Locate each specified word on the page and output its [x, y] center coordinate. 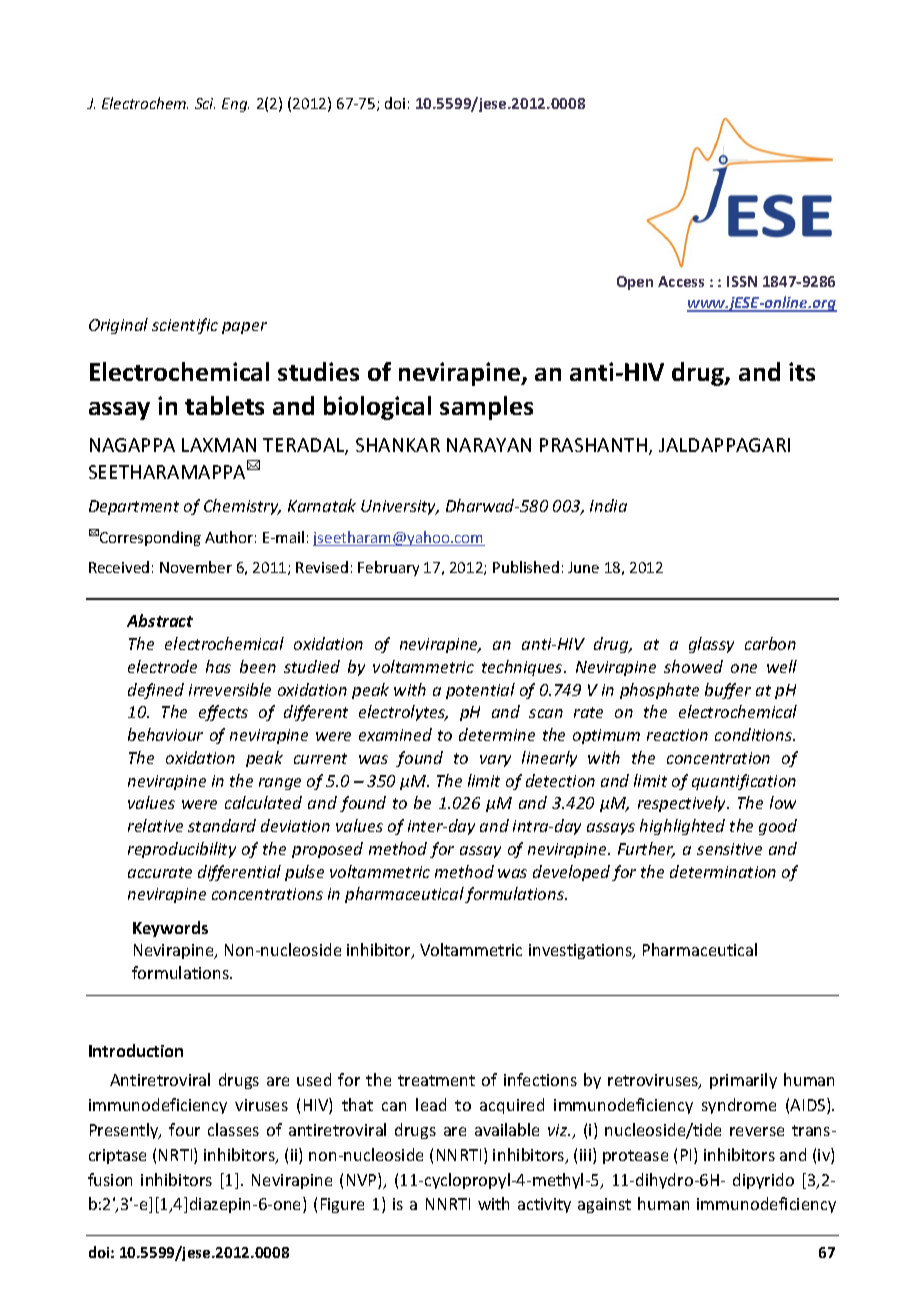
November [196, 567]
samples [486, 408]
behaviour [165, 734]
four [184, 1129]
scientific [185, 326]
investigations [581, 951]
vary [495, 761]
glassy [711, 645]
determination [723, 871]
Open [635, 283]
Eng [235, 105]
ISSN [742, 281]
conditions [754, 734]
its [802, 371]
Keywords [170, 929]
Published [526, 567]
